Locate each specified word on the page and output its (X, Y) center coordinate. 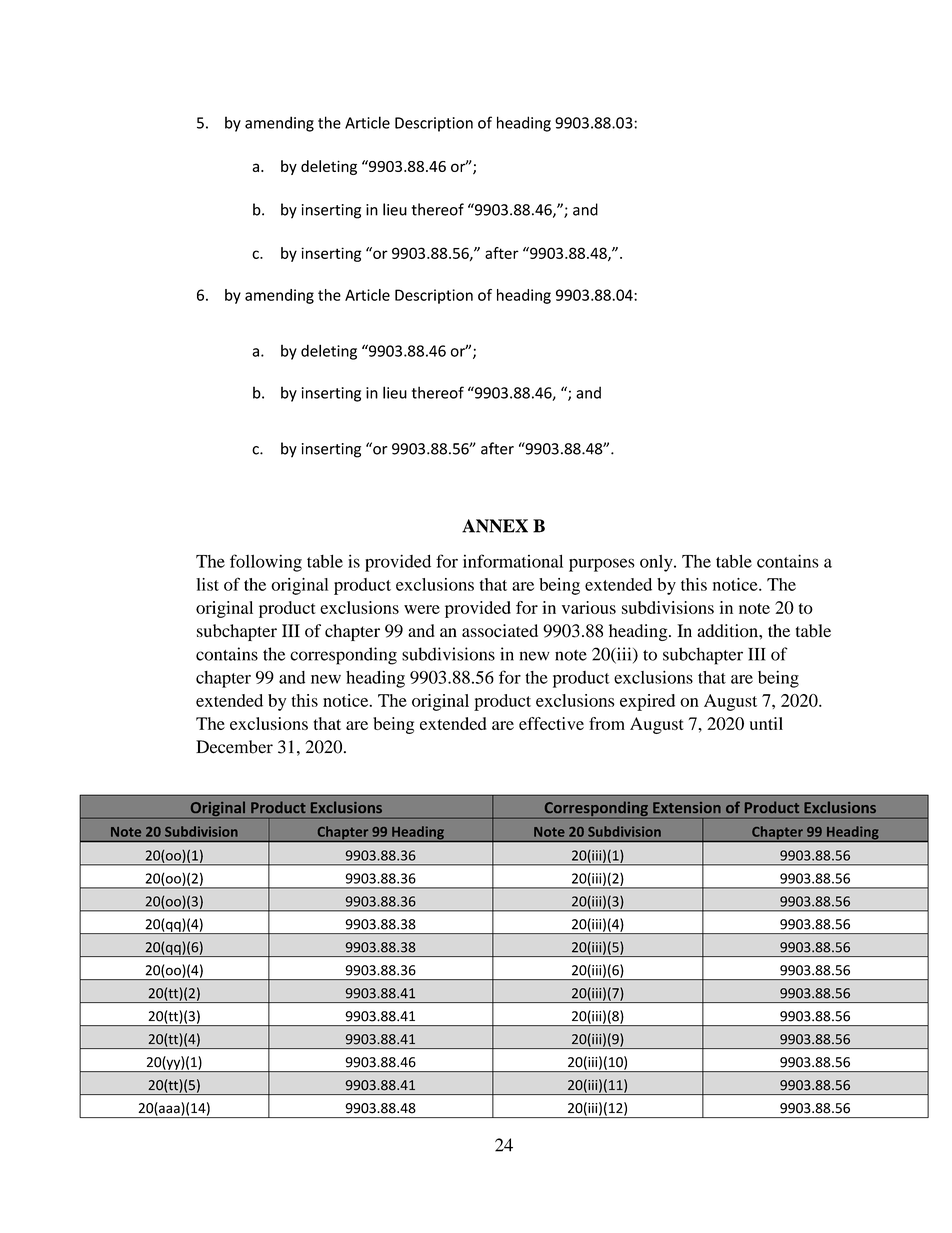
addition (728, 630)
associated (500, 630)
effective (551, 723)
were (422, 609)
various (589, 607)
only (657, 563)
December (234, 747)
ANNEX (495, 526)
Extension (687, 807)
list (207, 584)
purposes (602, 565)
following (266, 563)
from (607, 723)
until (766, 723)
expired (647, 702)
